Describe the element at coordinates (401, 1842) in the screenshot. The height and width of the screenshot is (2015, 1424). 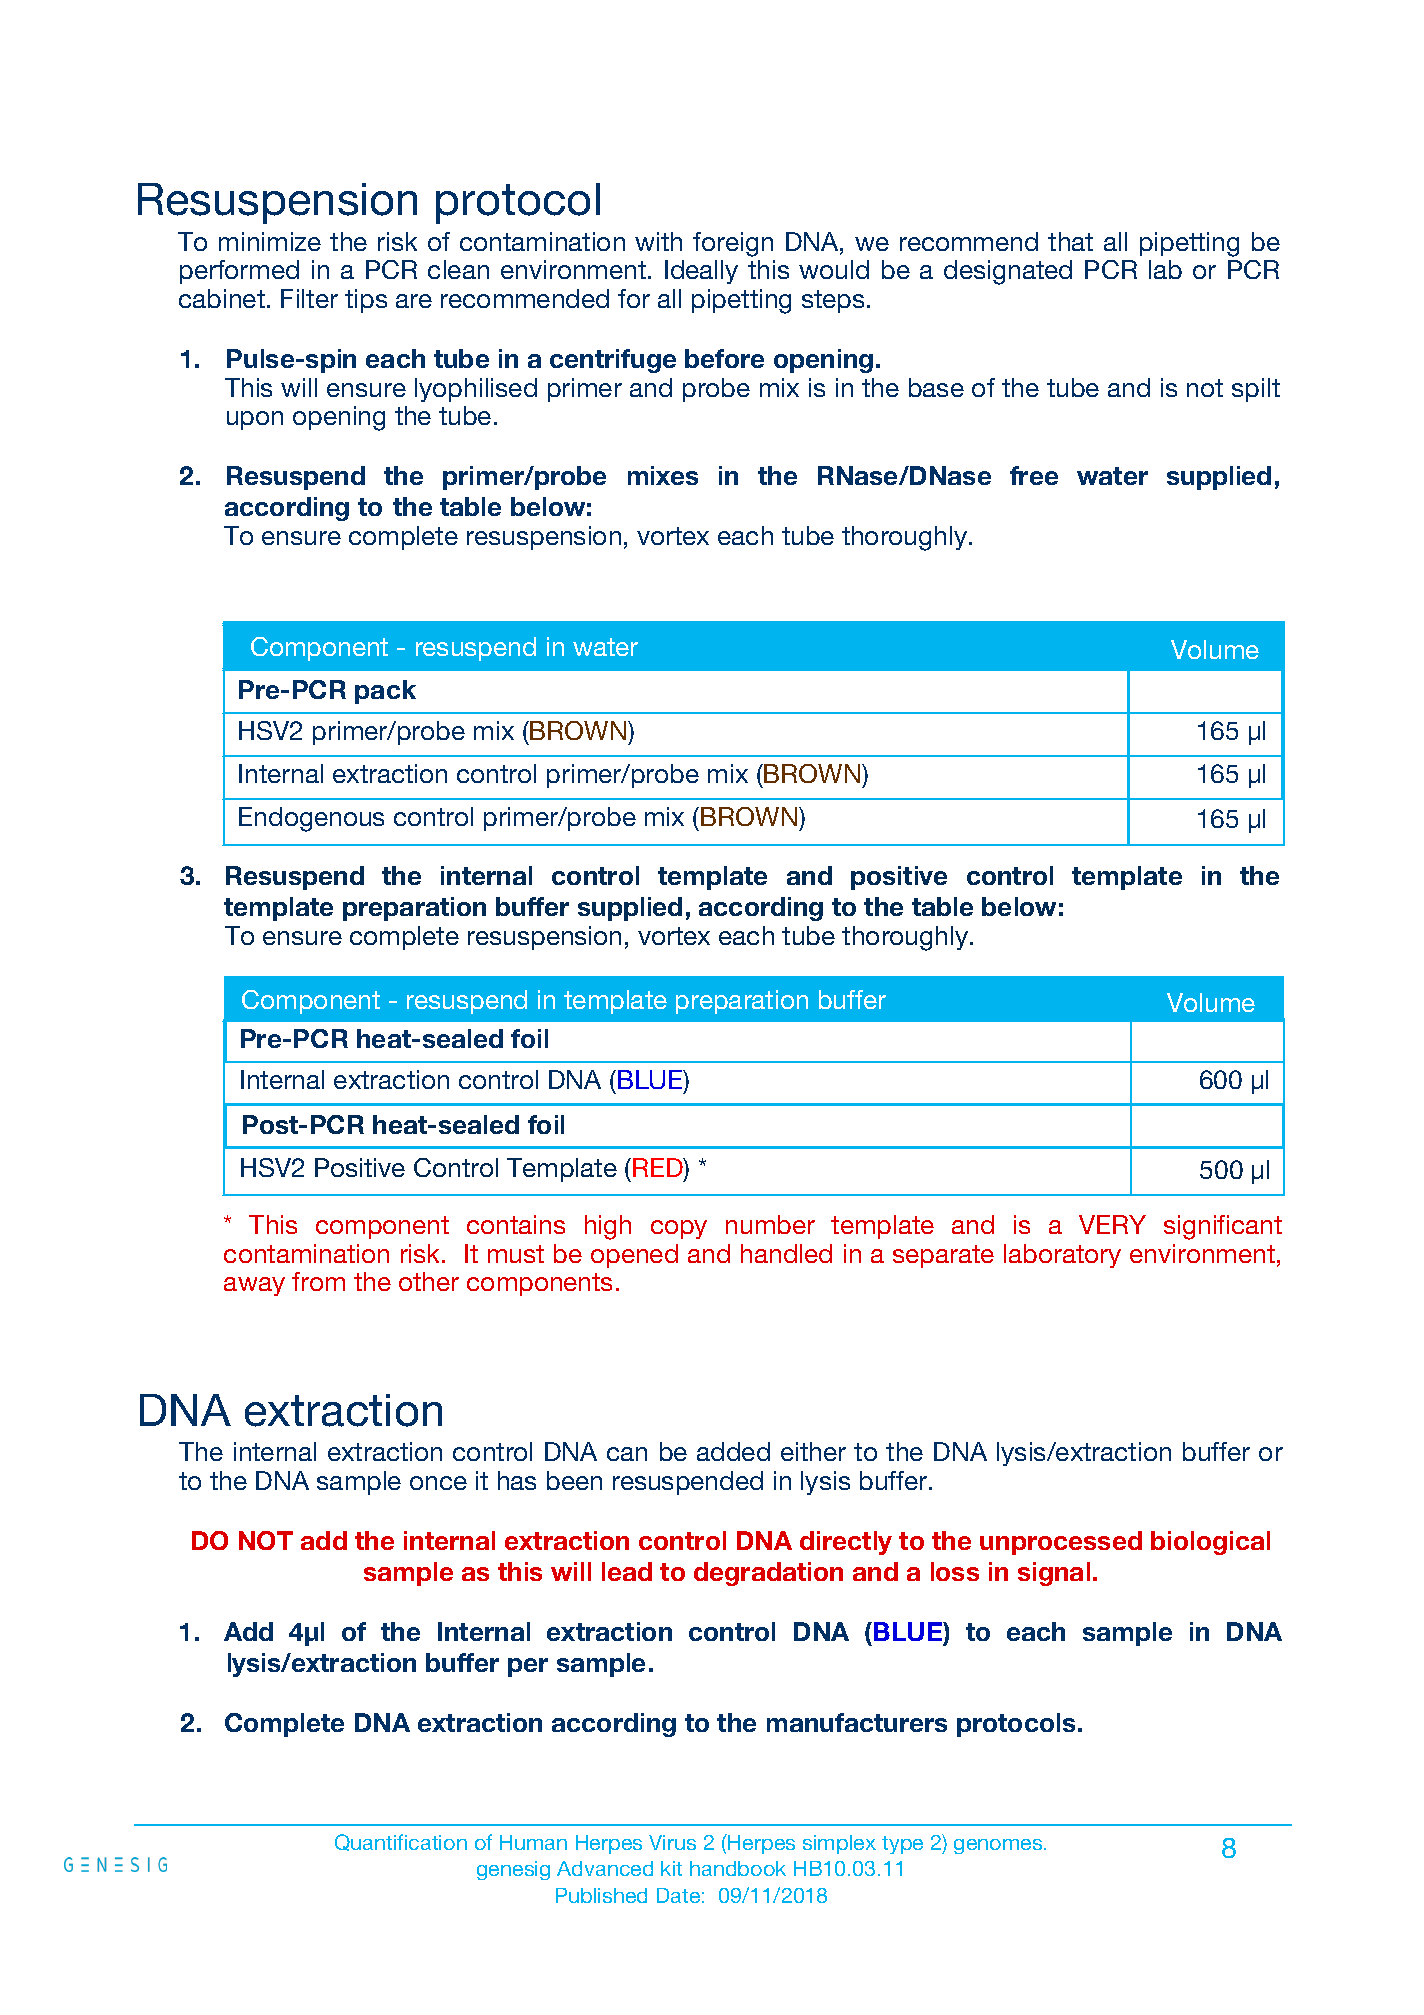
I see `Quantification` at that location.
